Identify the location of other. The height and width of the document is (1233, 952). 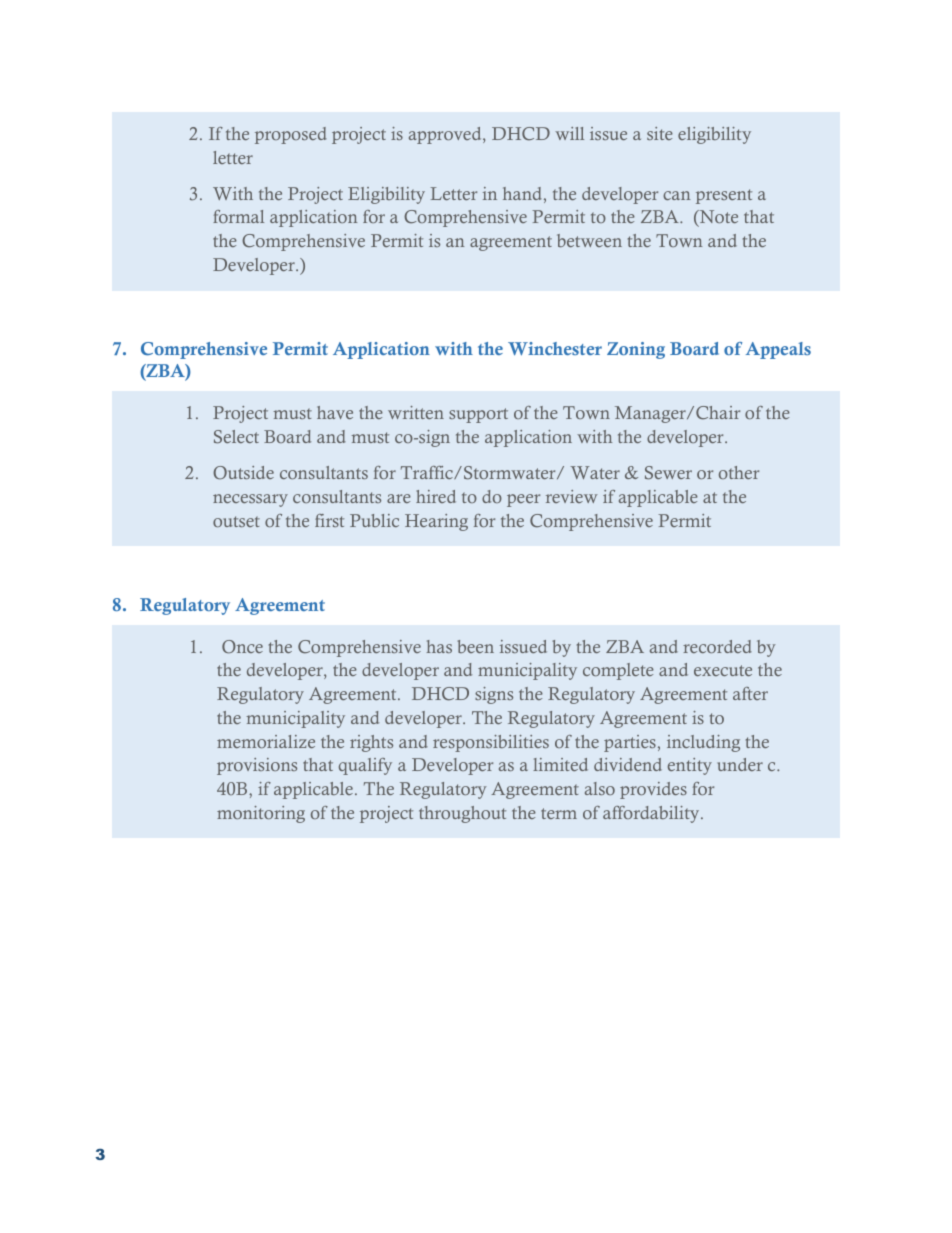
(739, 472).
